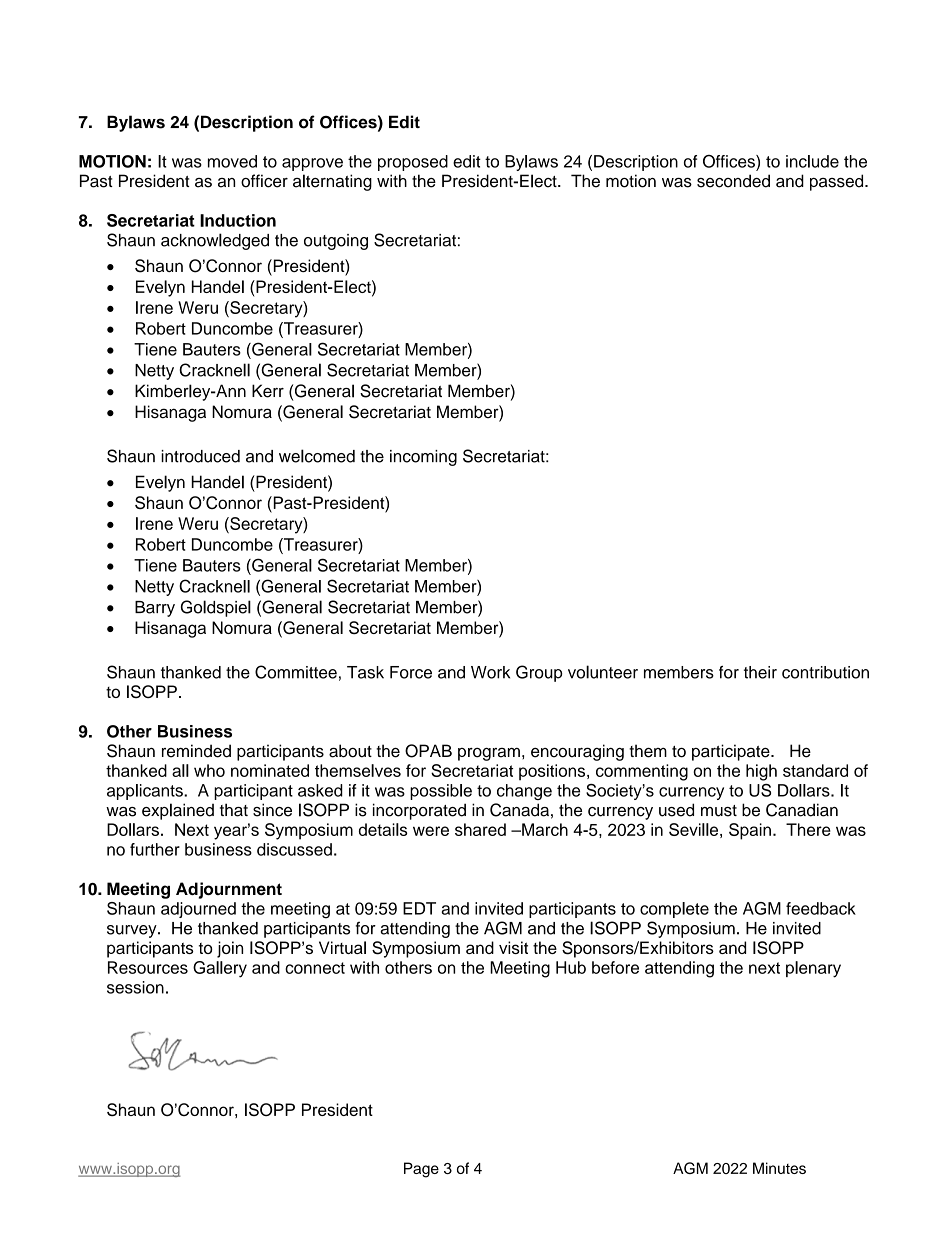 The width and height of the screenshot is (952, 1233). Describe the element at coordinates (413, 163) in the screenshot. I see `proposed` at that location.
